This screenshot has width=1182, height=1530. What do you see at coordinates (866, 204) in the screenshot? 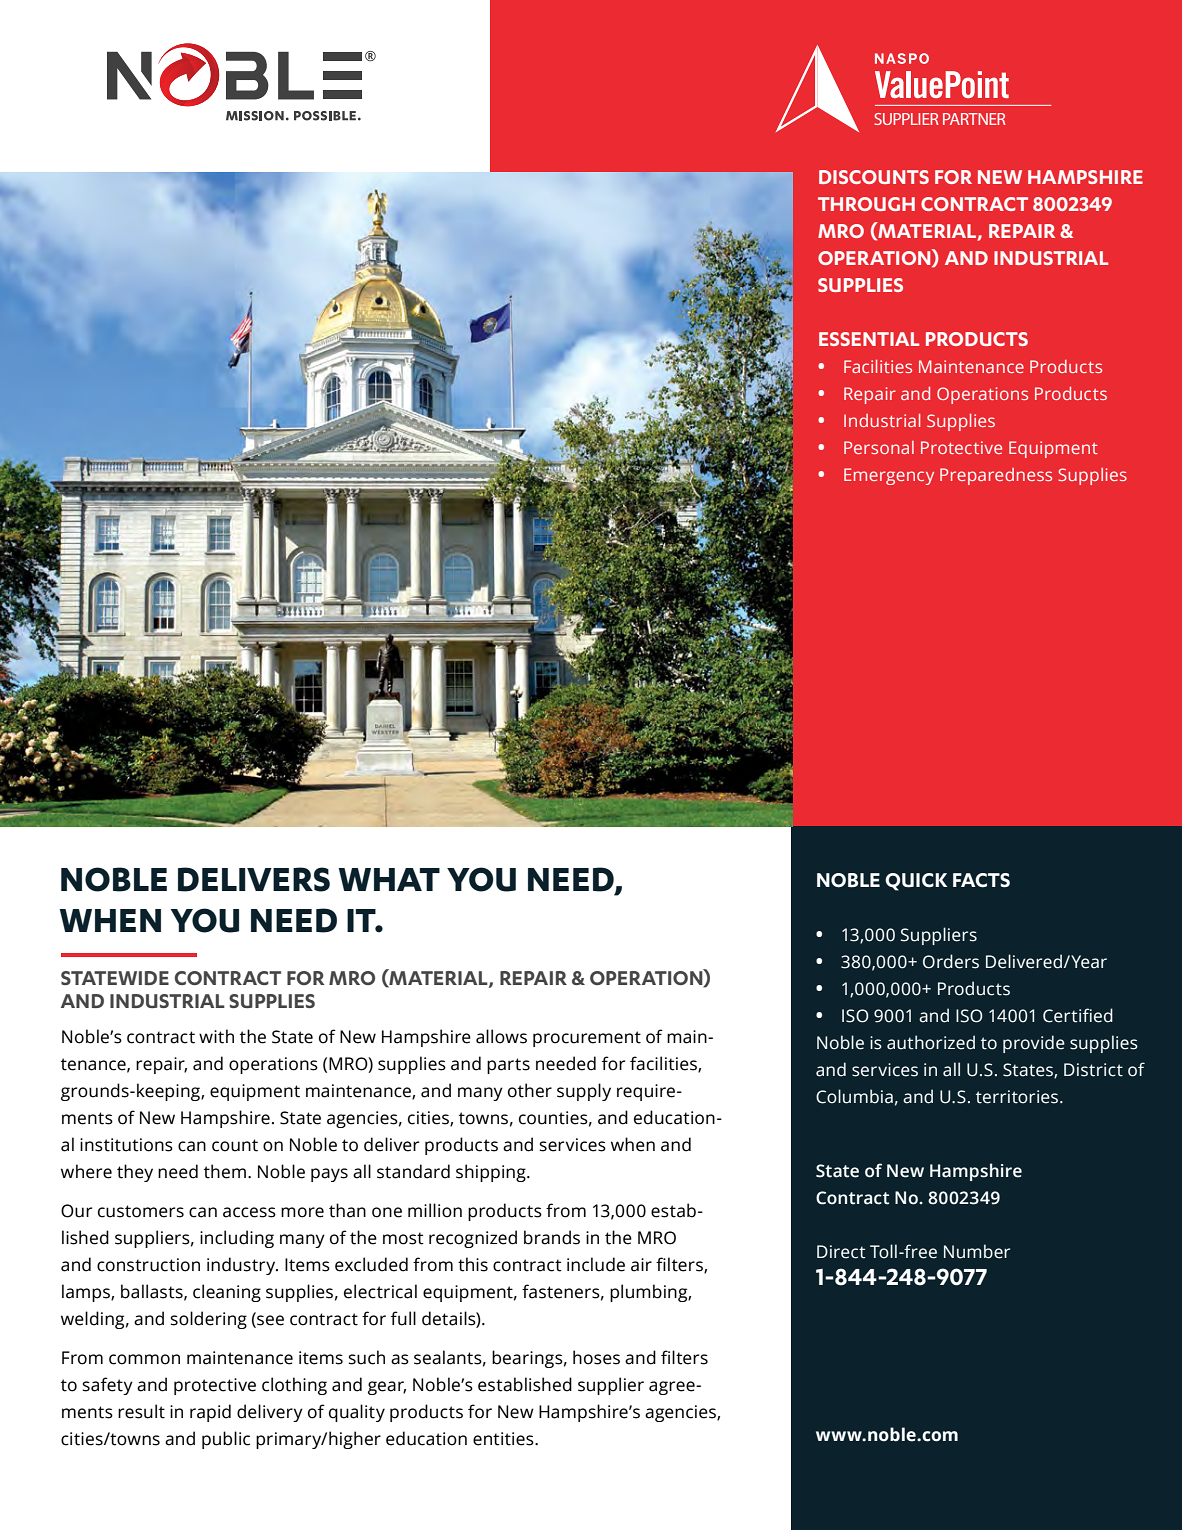
I see `THROUGH` at bounding box center [866, 204].
